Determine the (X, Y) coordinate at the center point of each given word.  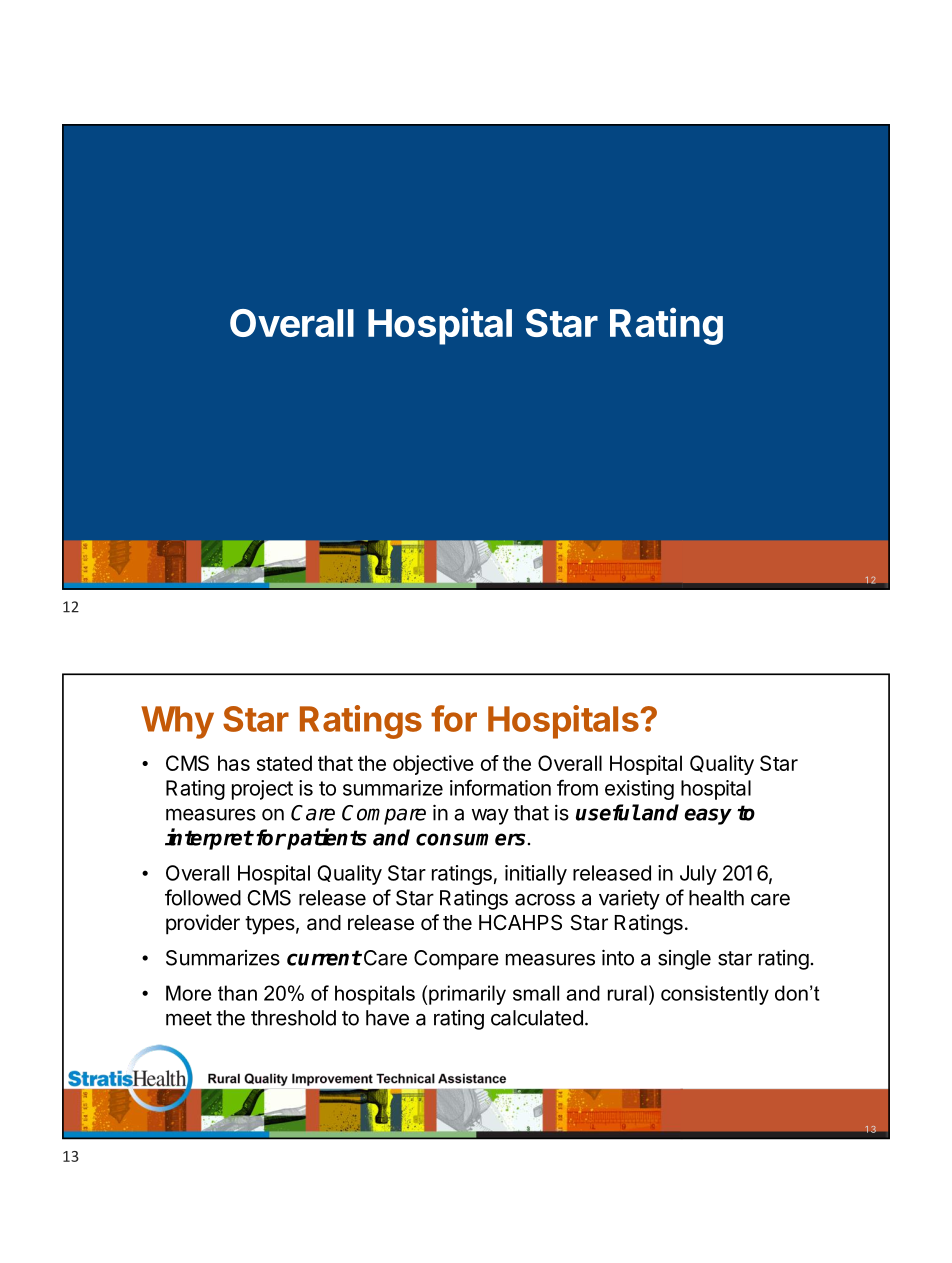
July (698, 875)
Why (177, 722)
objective (433, 765)
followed (203, 897)
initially (536, 875)
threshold (293, 1018)
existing (639, 790)
